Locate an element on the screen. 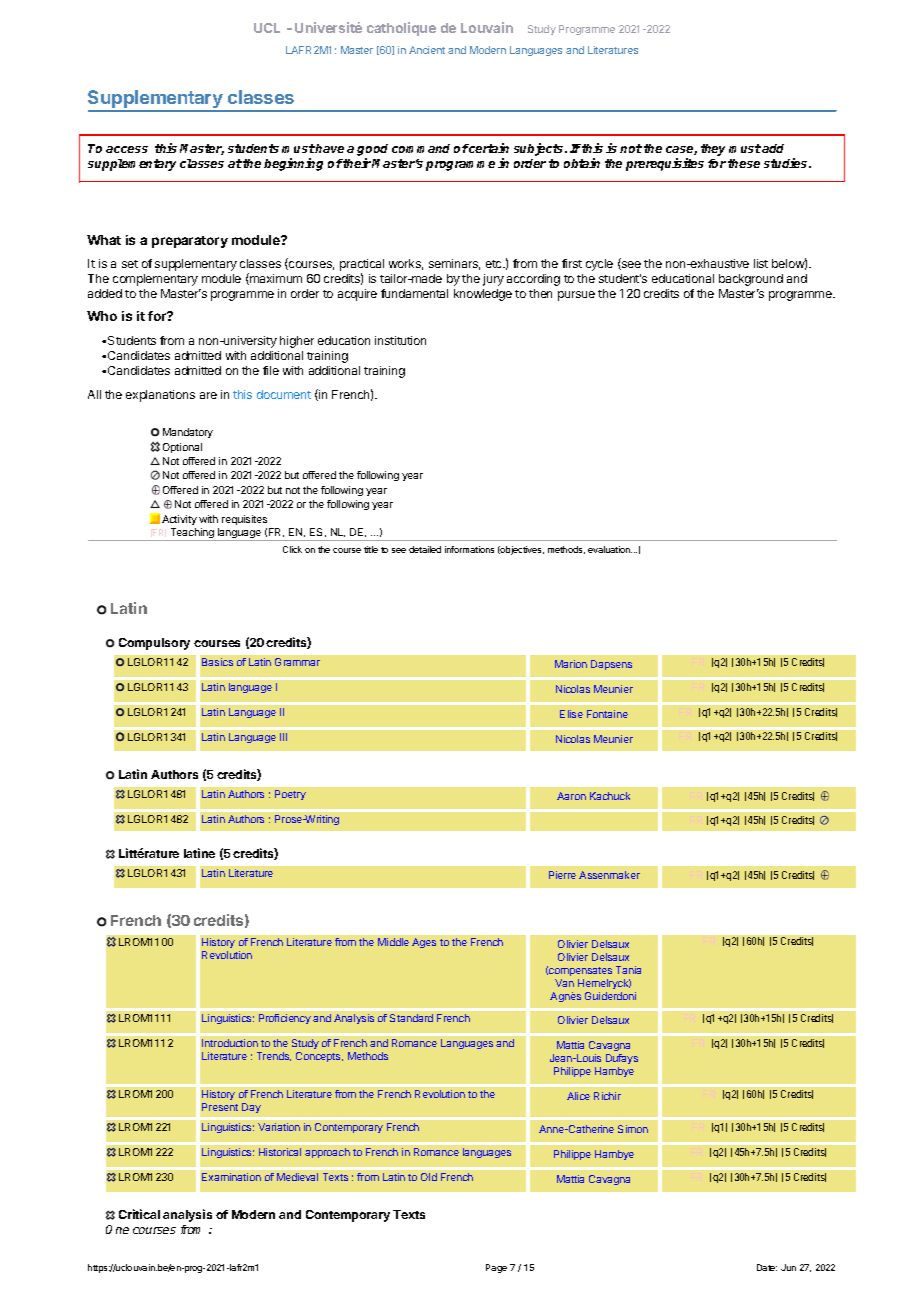 Image resolution: width=924 pixels, height=1308 pixels. Introduction is located at coordinates (230, 1043).
